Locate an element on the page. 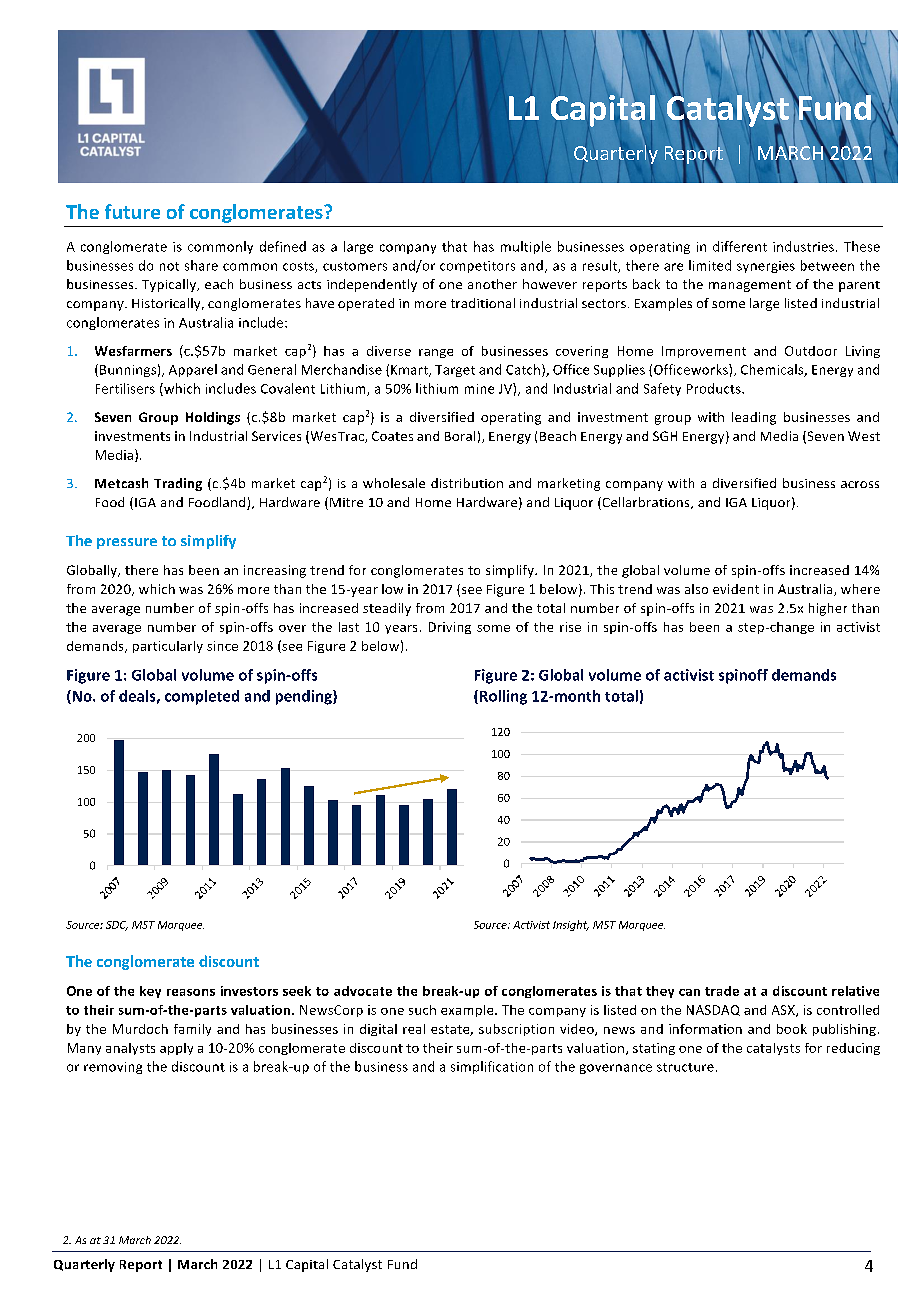 Image resolution: width=924 pixels, height=1307 pixels. completed is located at coordinates (202, 697).
